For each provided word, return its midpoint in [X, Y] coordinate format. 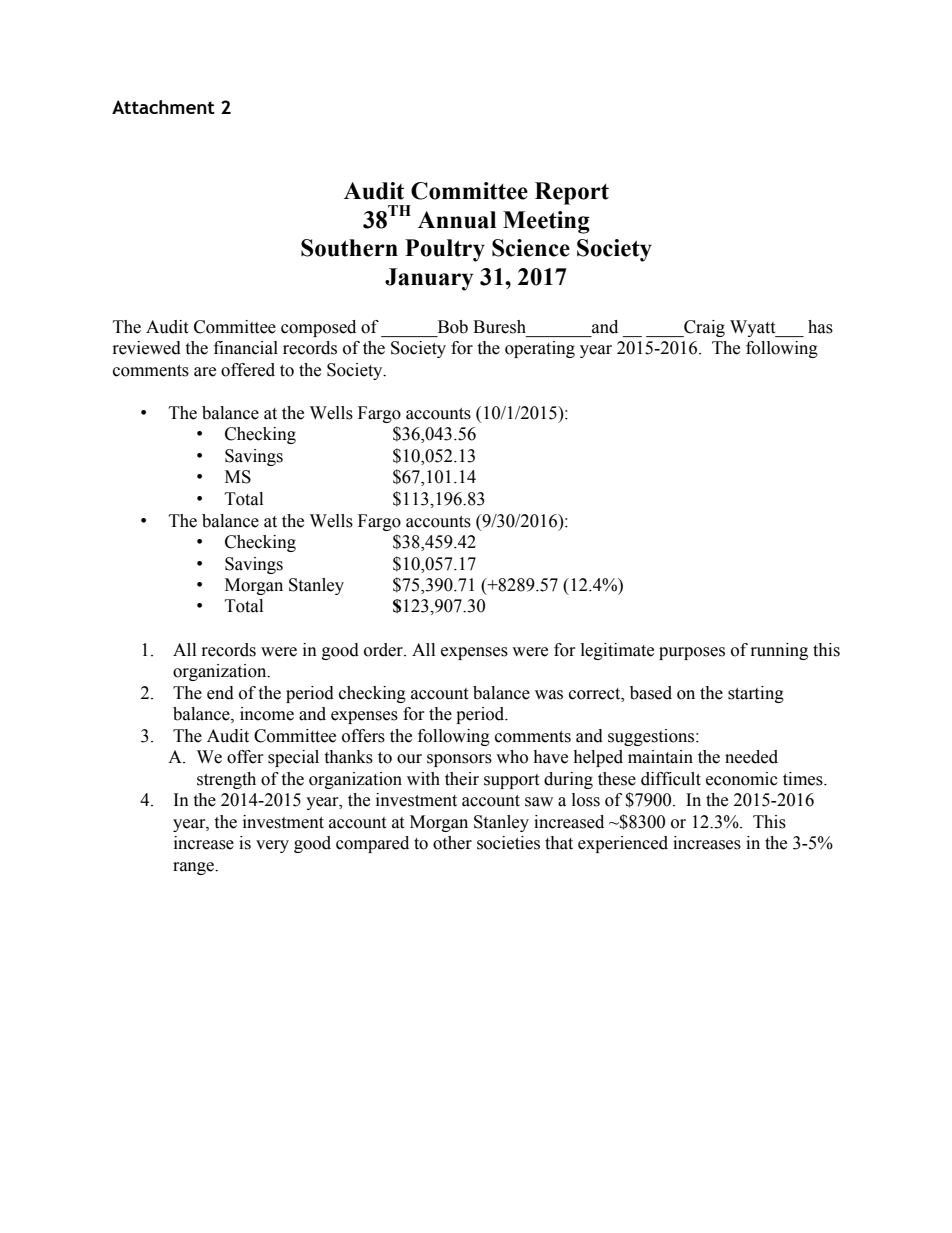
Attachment [163, 107]
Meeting [546, 222]
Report [572, 193]
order [384, 650]
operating [540, 349]
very [272, 846]
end [220, 693]
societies [508, 843]
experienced [623, 844]
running [779, 651]
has [820, 327]
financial [246, 348]
